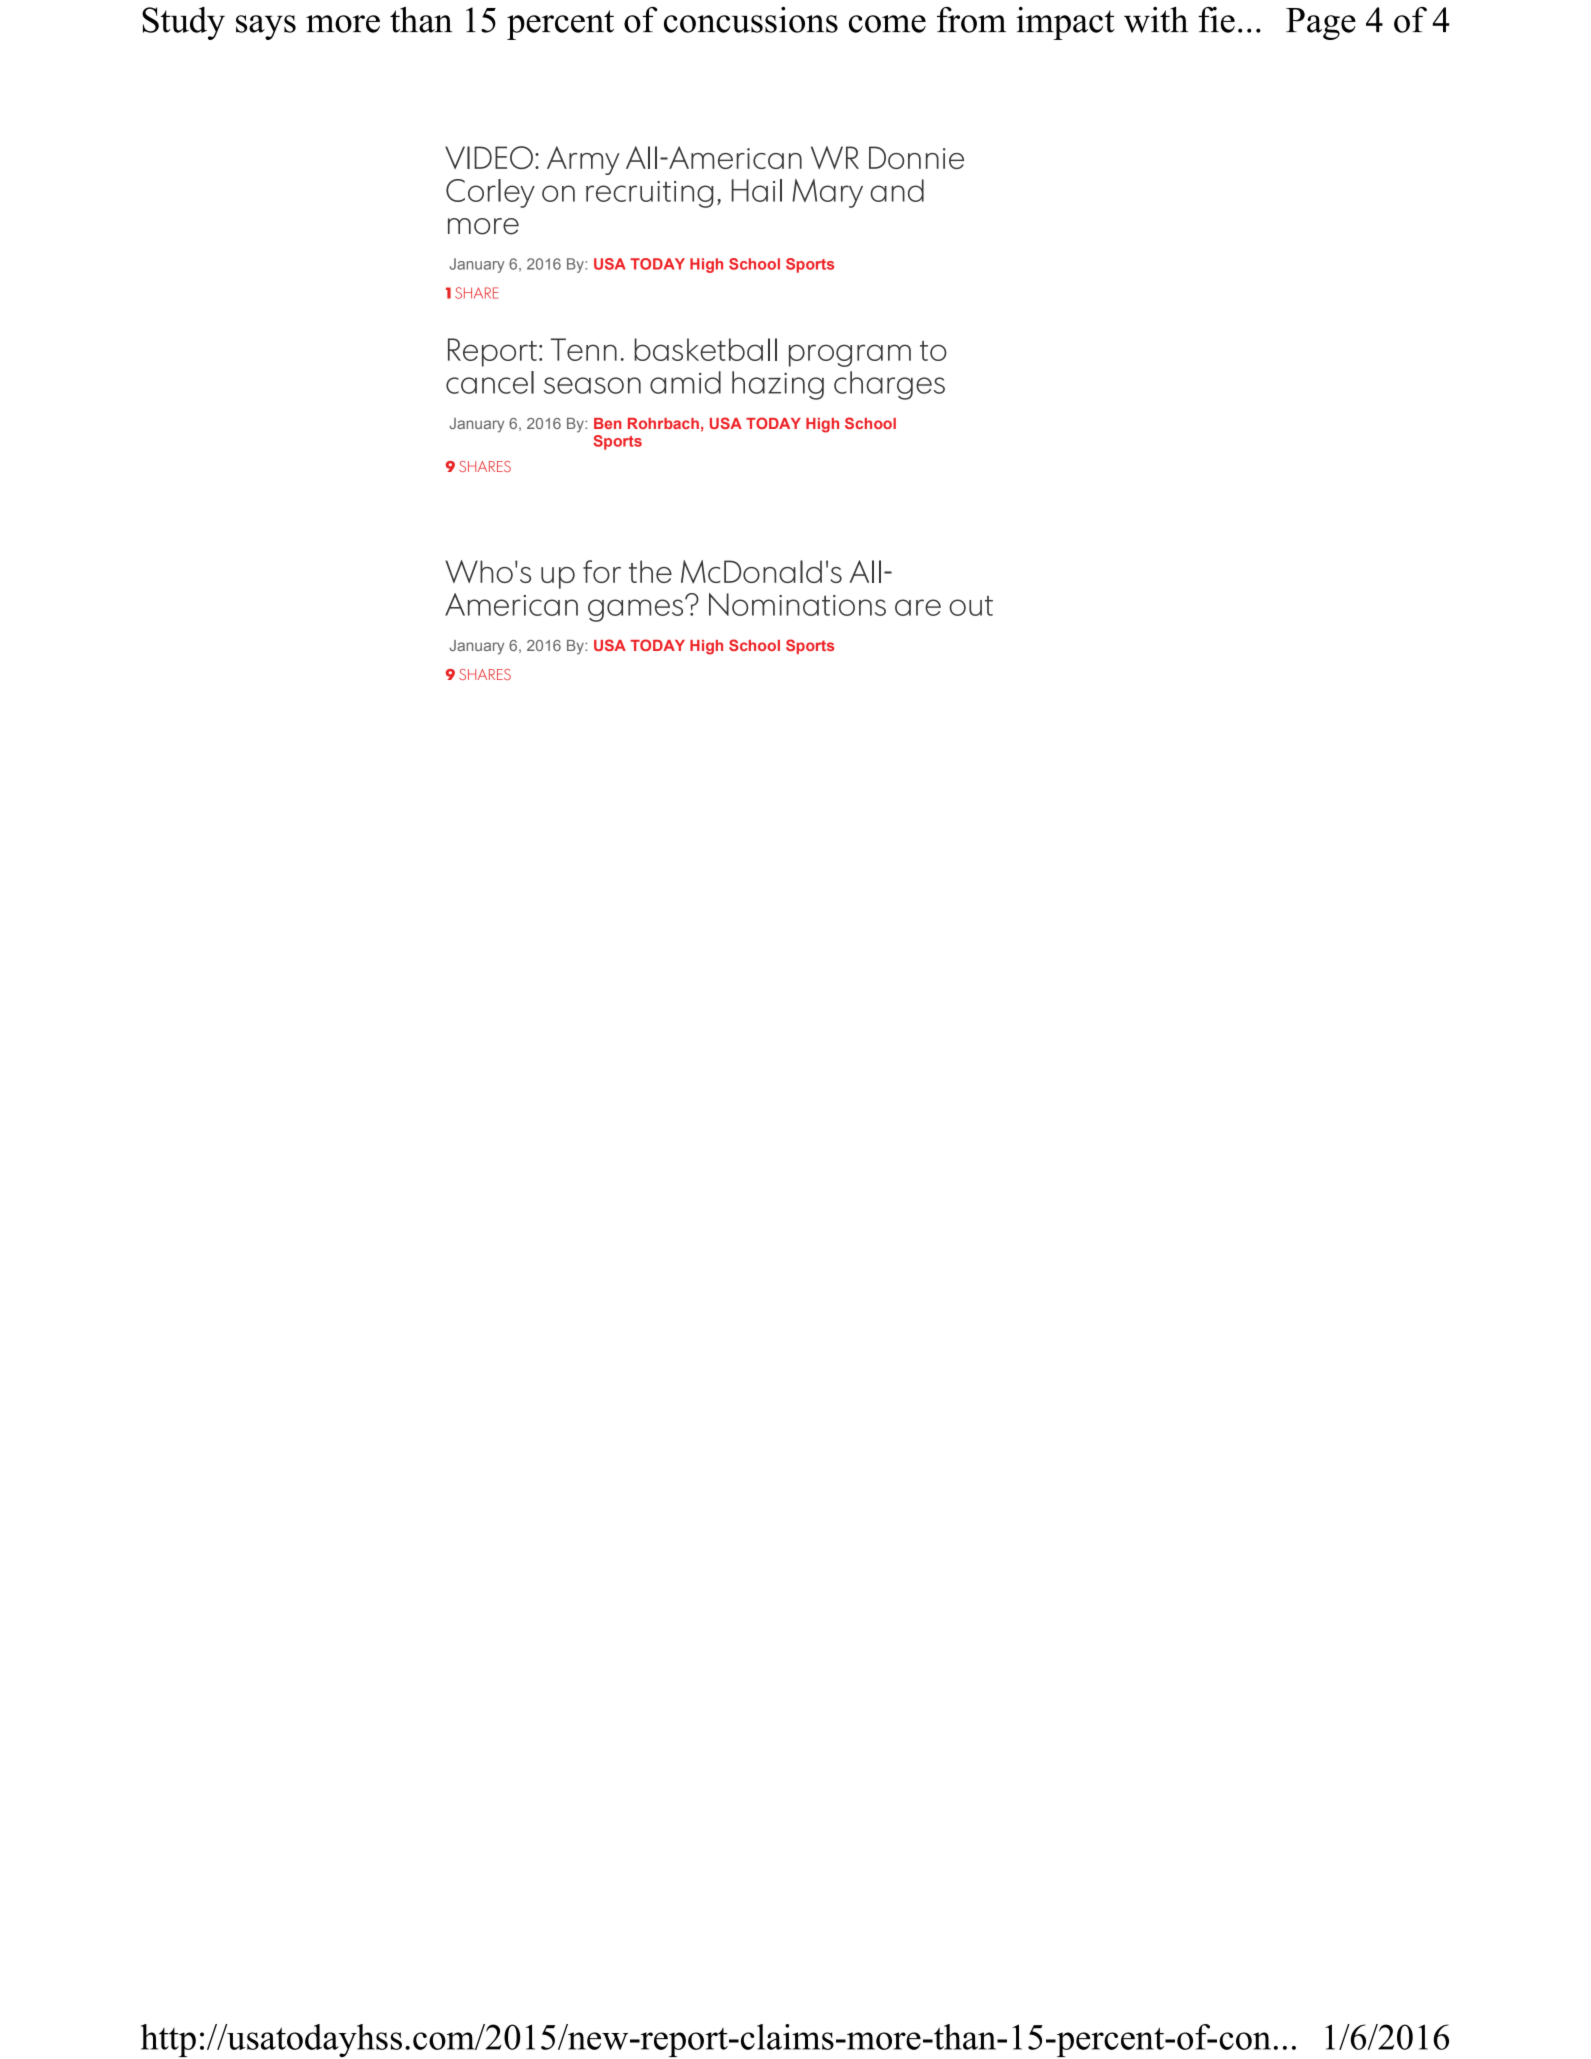 This screenshot has width=1591, height=2059. Describe the element at coordinates (489, 157) in the screenshot. I see `VIDEO` at that location.
